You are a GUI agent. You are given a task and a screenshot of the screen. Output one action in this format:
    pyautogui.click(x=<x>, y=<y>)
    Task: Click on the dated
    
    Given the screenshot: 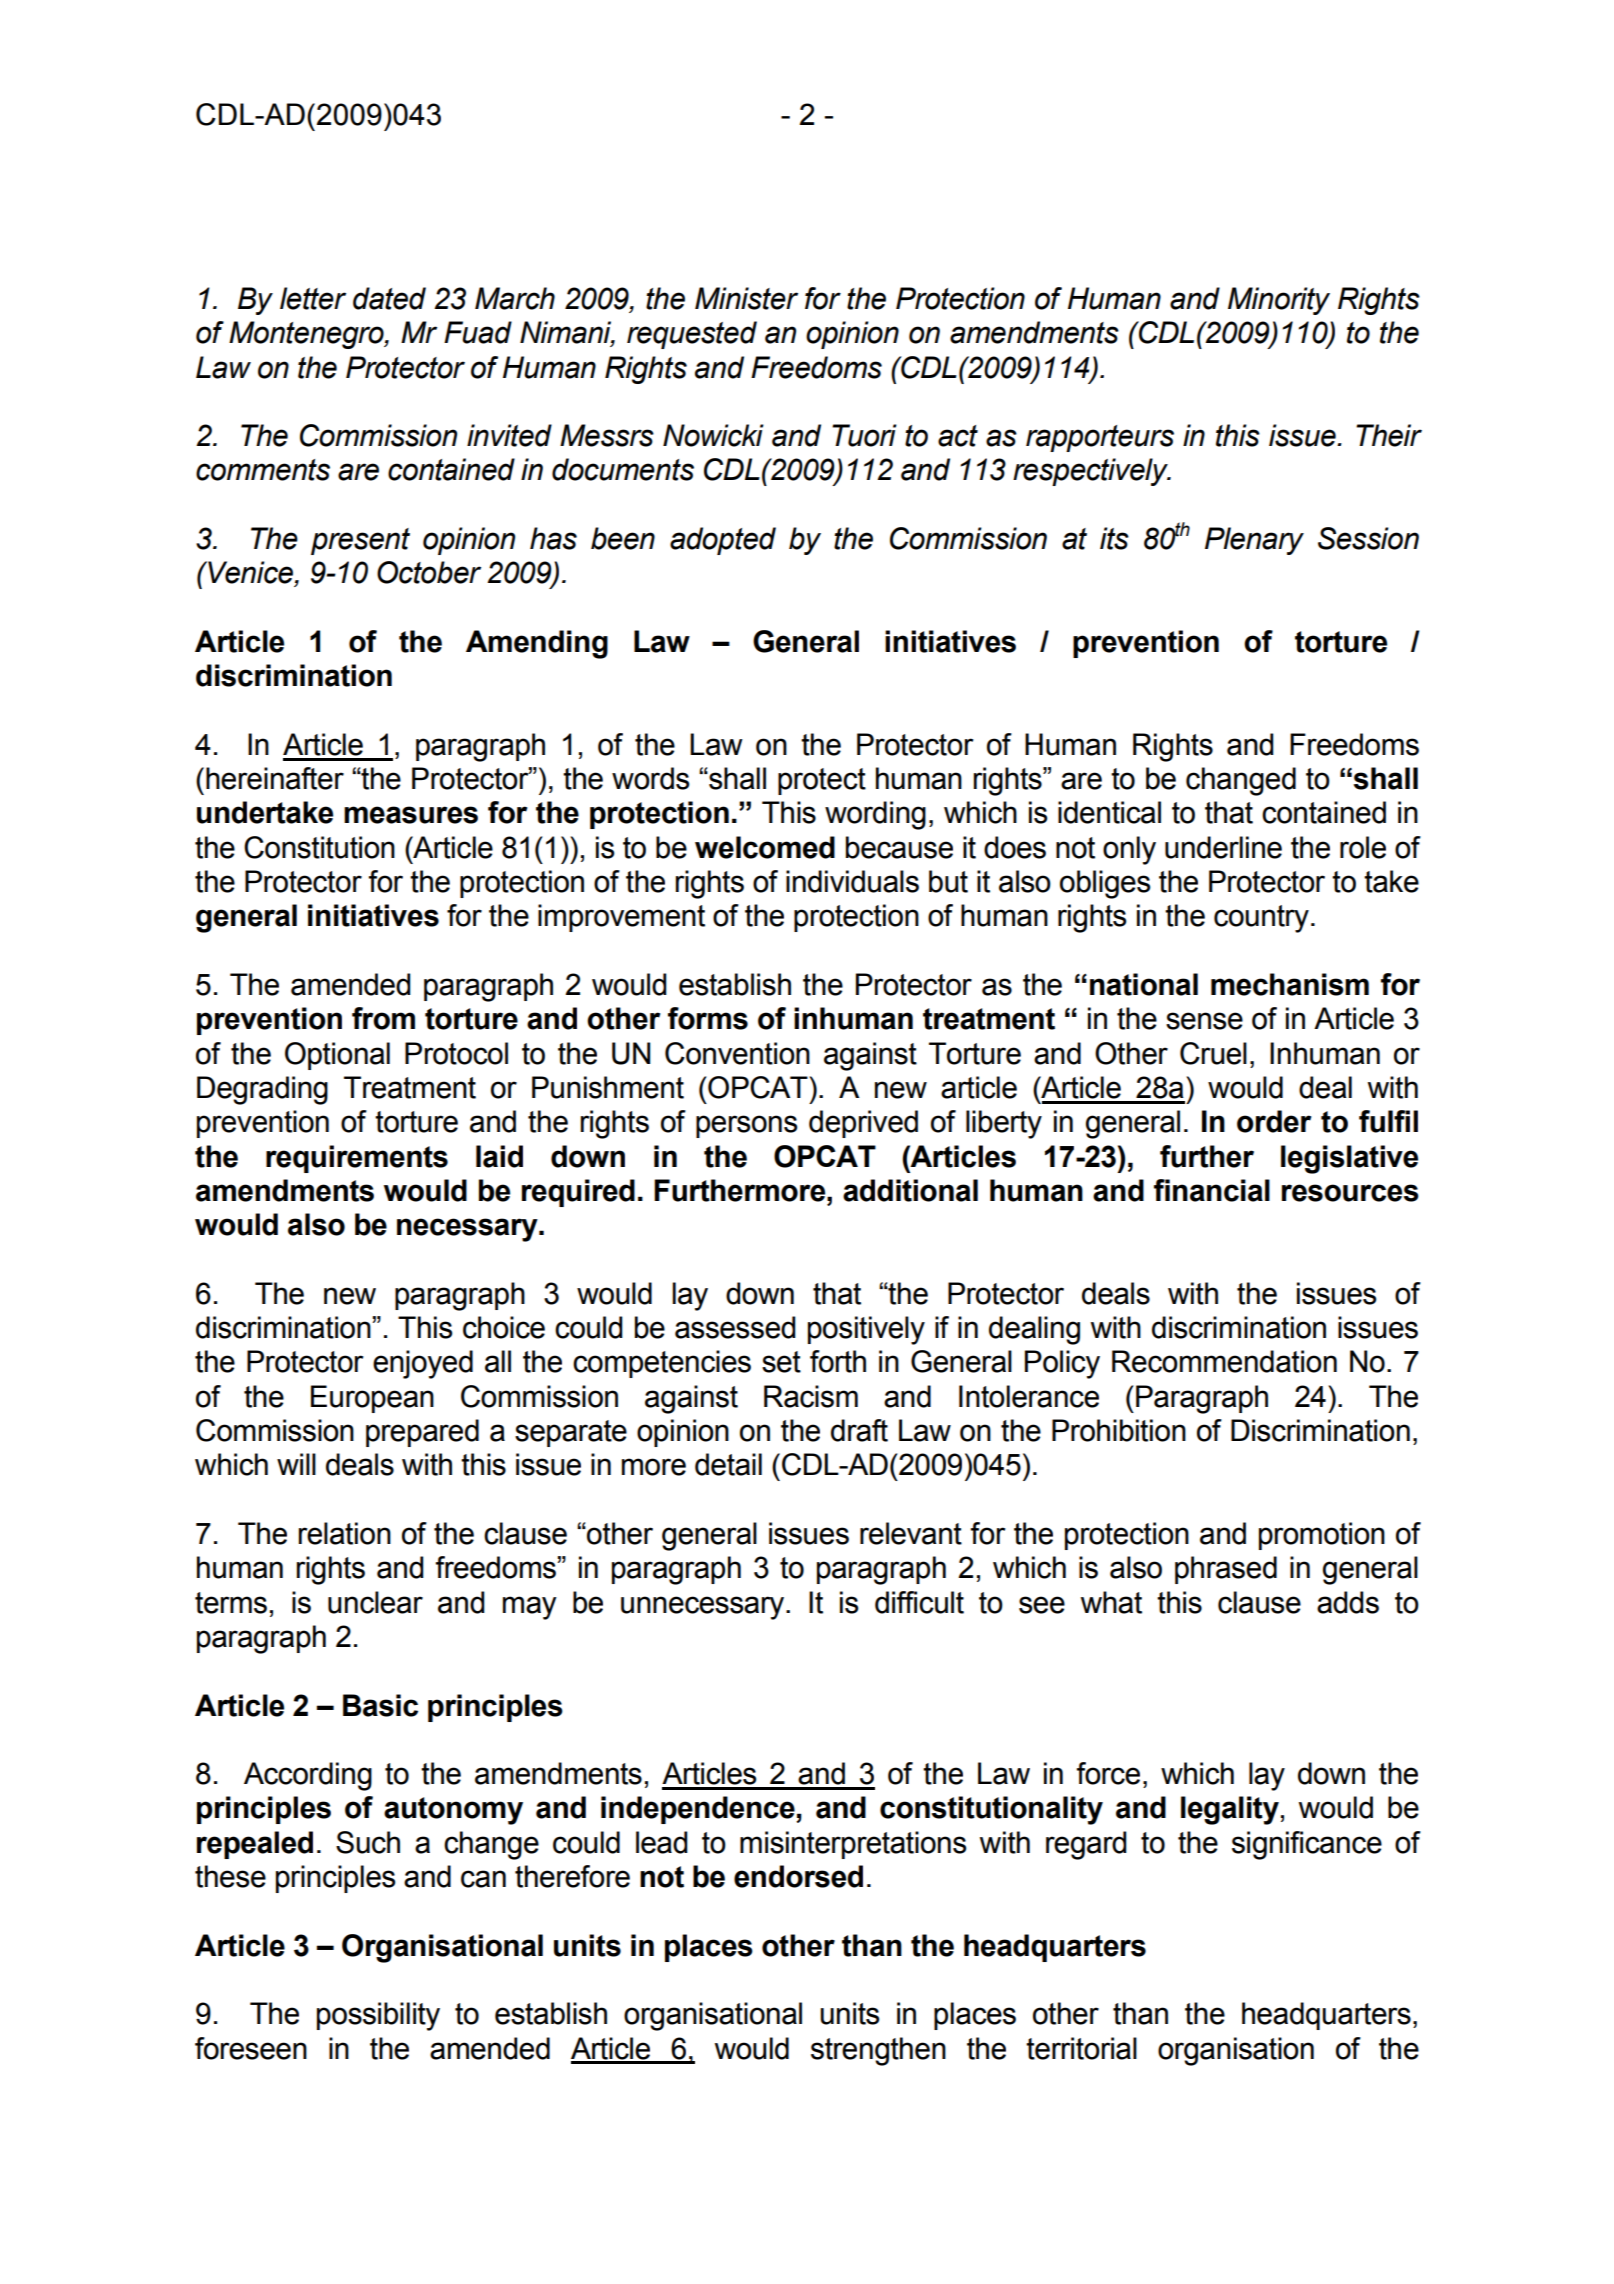 What is the action you would take?
    pyautogui.click(x=389, y=298)
